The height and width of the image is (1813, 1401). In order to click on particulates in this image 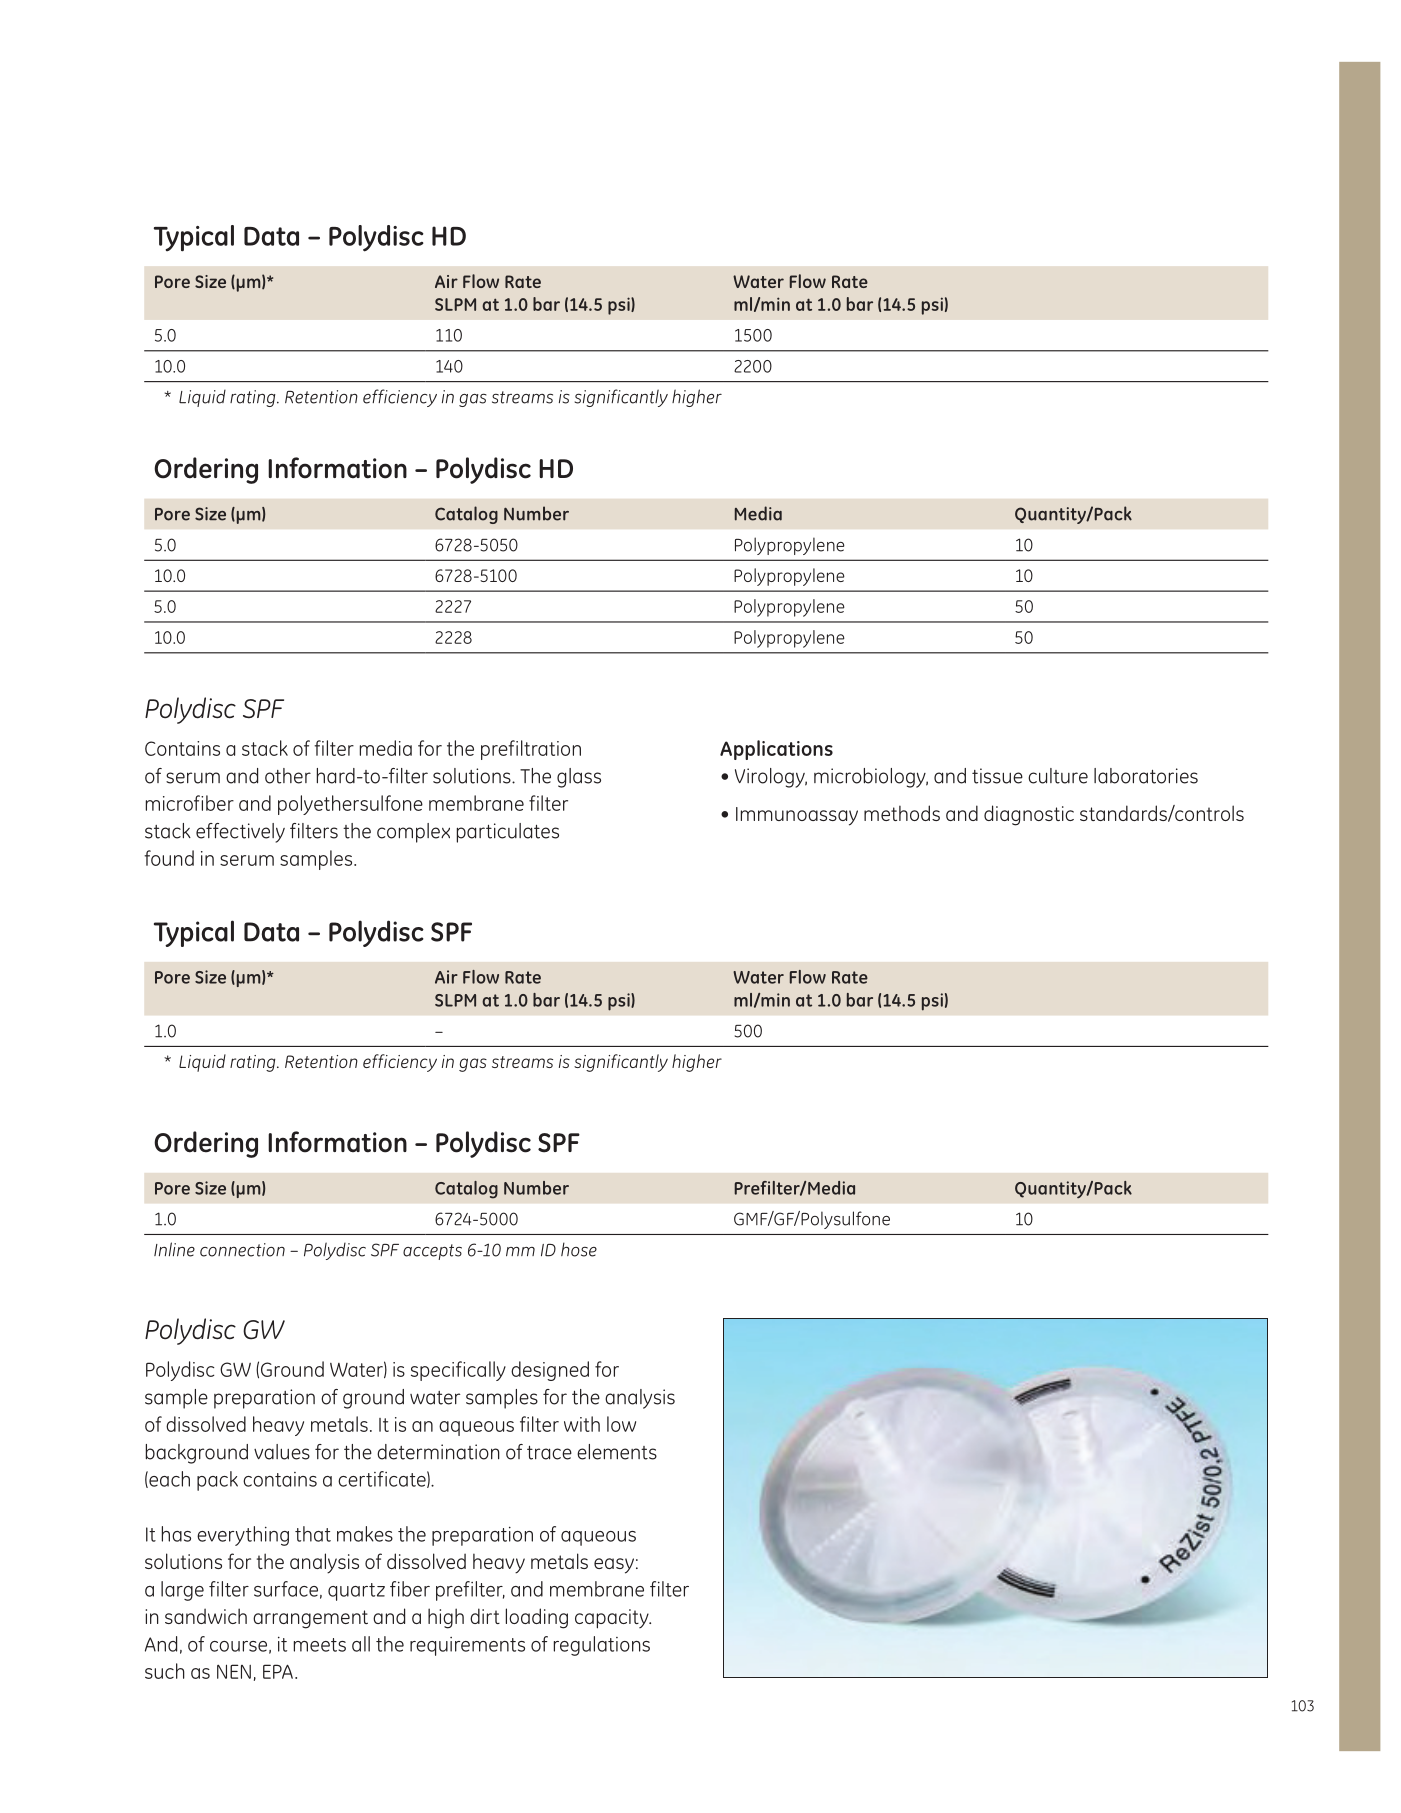, I will do `click(508, 833)`.
